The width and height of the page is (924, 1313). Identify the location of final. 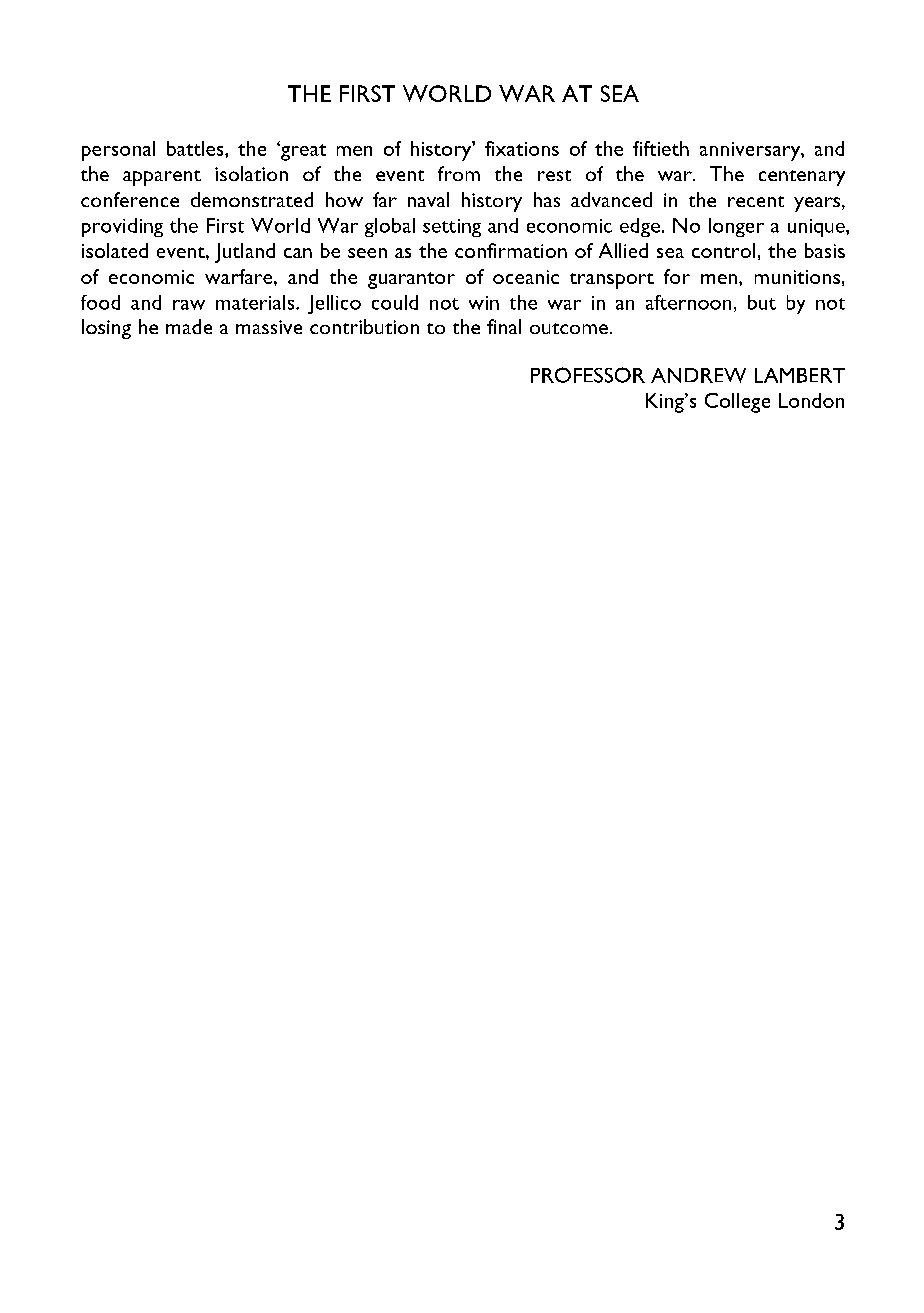
(504, 326).
